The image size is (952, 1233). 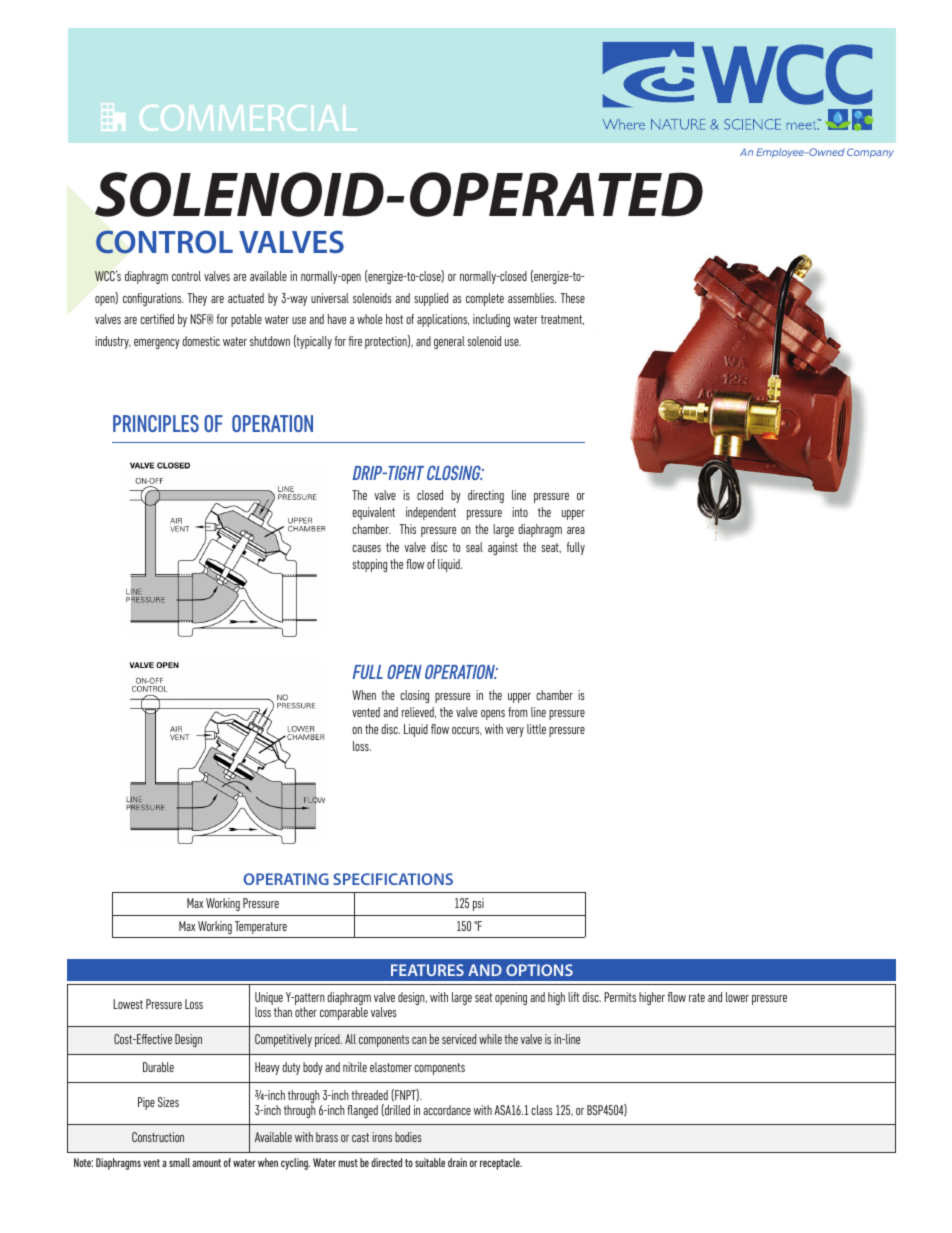 I want to click on complete, so click(x=485, y=299).
